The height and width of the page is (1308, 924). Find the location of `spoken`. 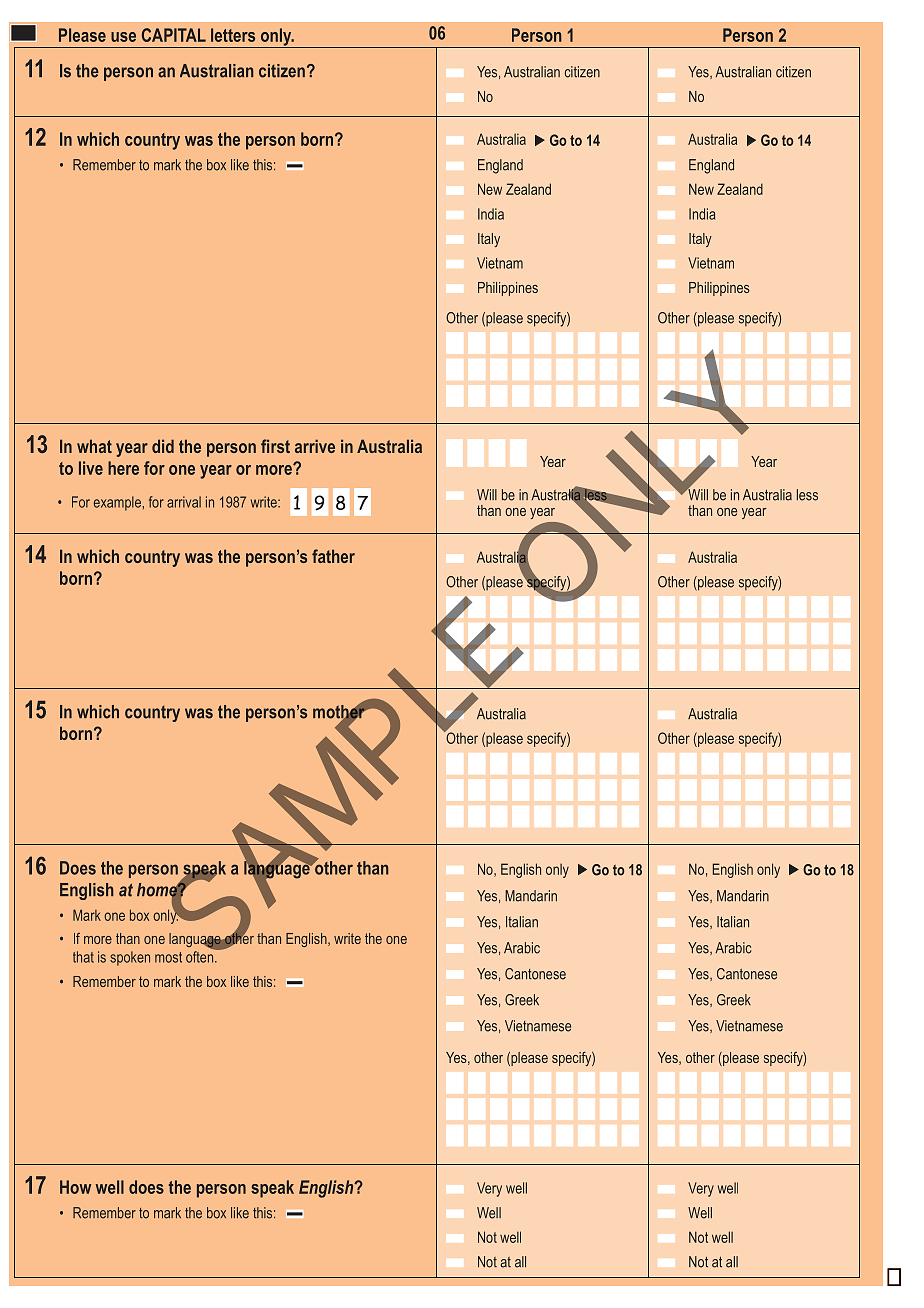

spoken is located at coordinates (130, 958).
